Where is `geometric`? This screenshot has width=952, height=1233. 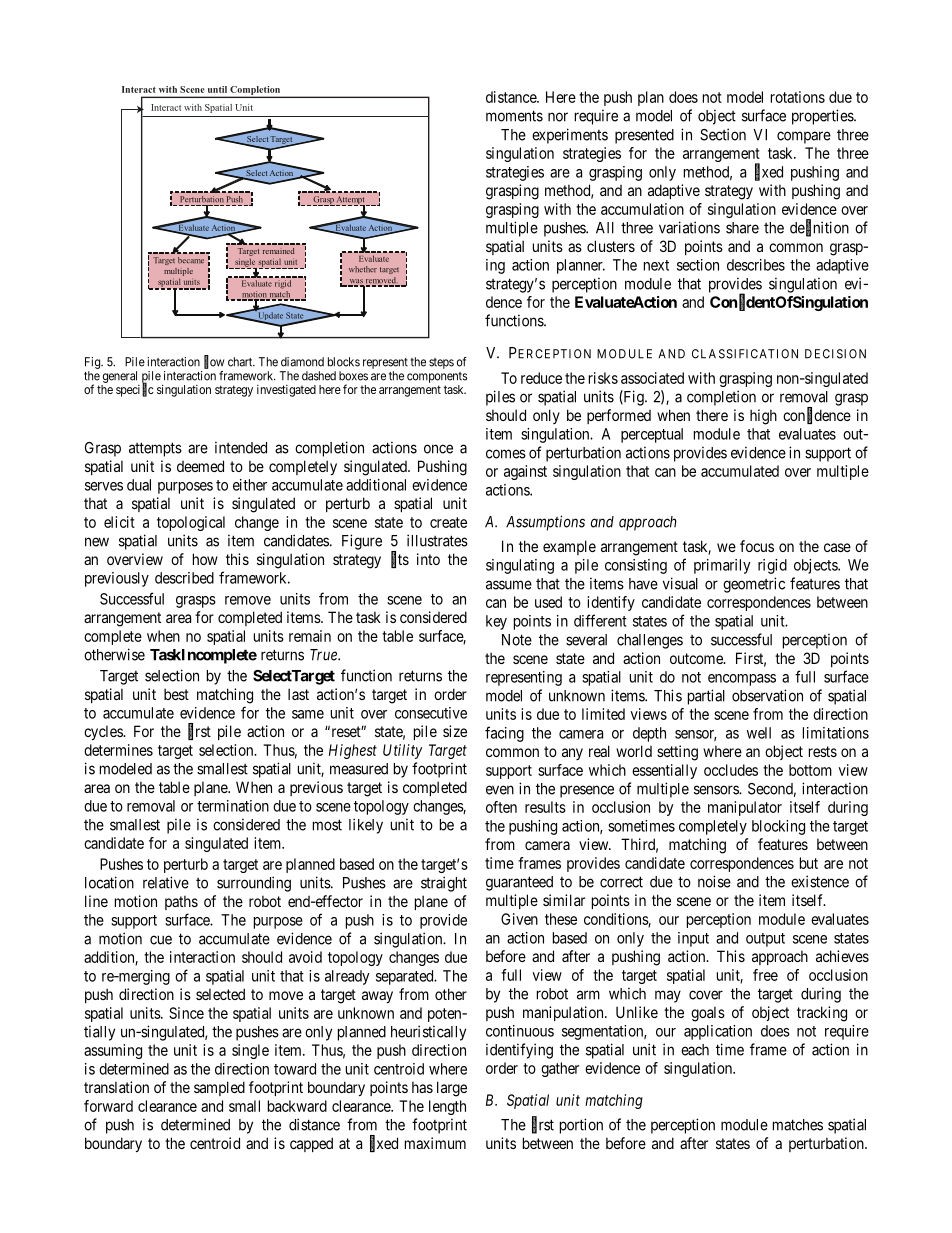
geometric is located at coordinates (754, 585).
